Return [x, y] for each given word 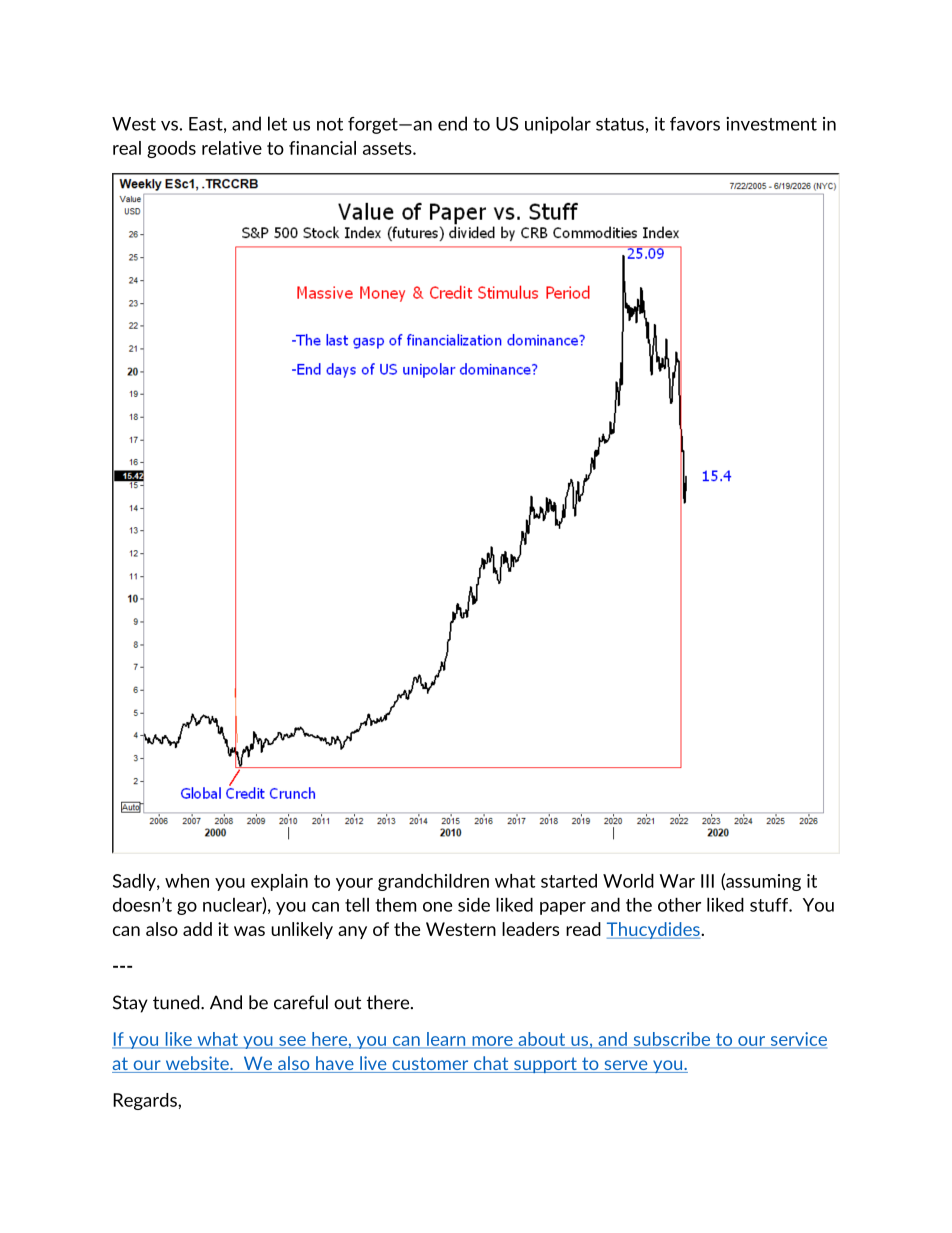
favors [695, 124]
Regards [146, 1101]
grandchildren [433, 882]
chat [491, 1064]
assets [388, 148]
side [474, 904]
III [707, 881]
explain [279, 882]
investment [771, 124]
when [187, 881]
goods [171, 149]
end [452, 123]
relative [232, 148]
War [677, 881]
